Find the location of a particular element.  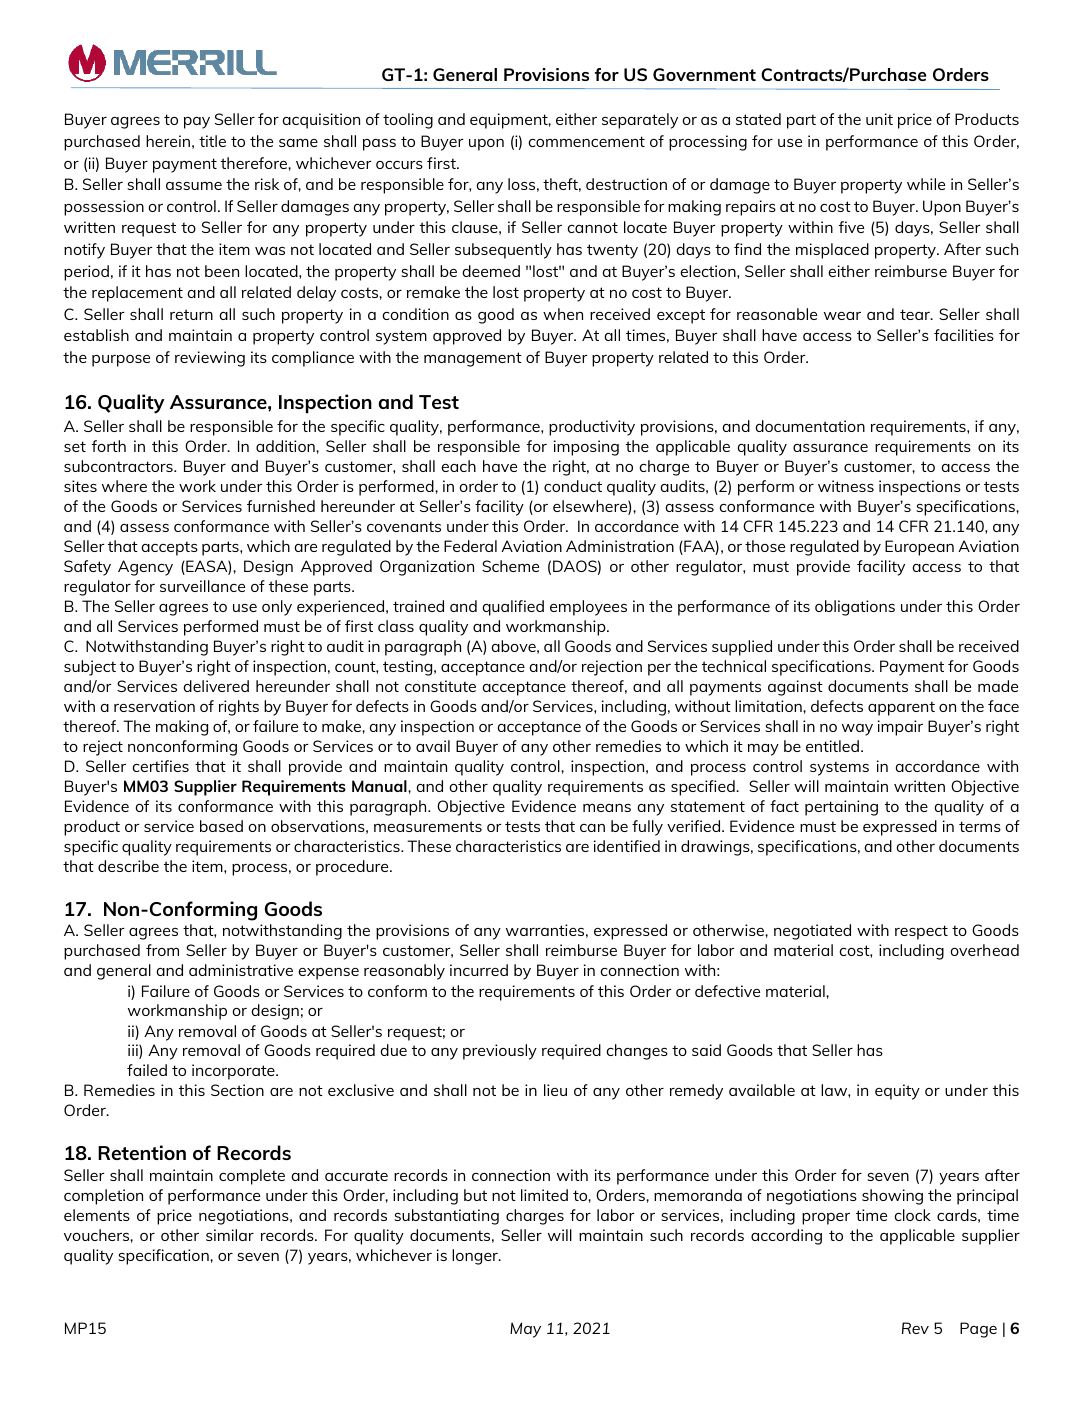

Page is located at coordinates (978, 1330).
